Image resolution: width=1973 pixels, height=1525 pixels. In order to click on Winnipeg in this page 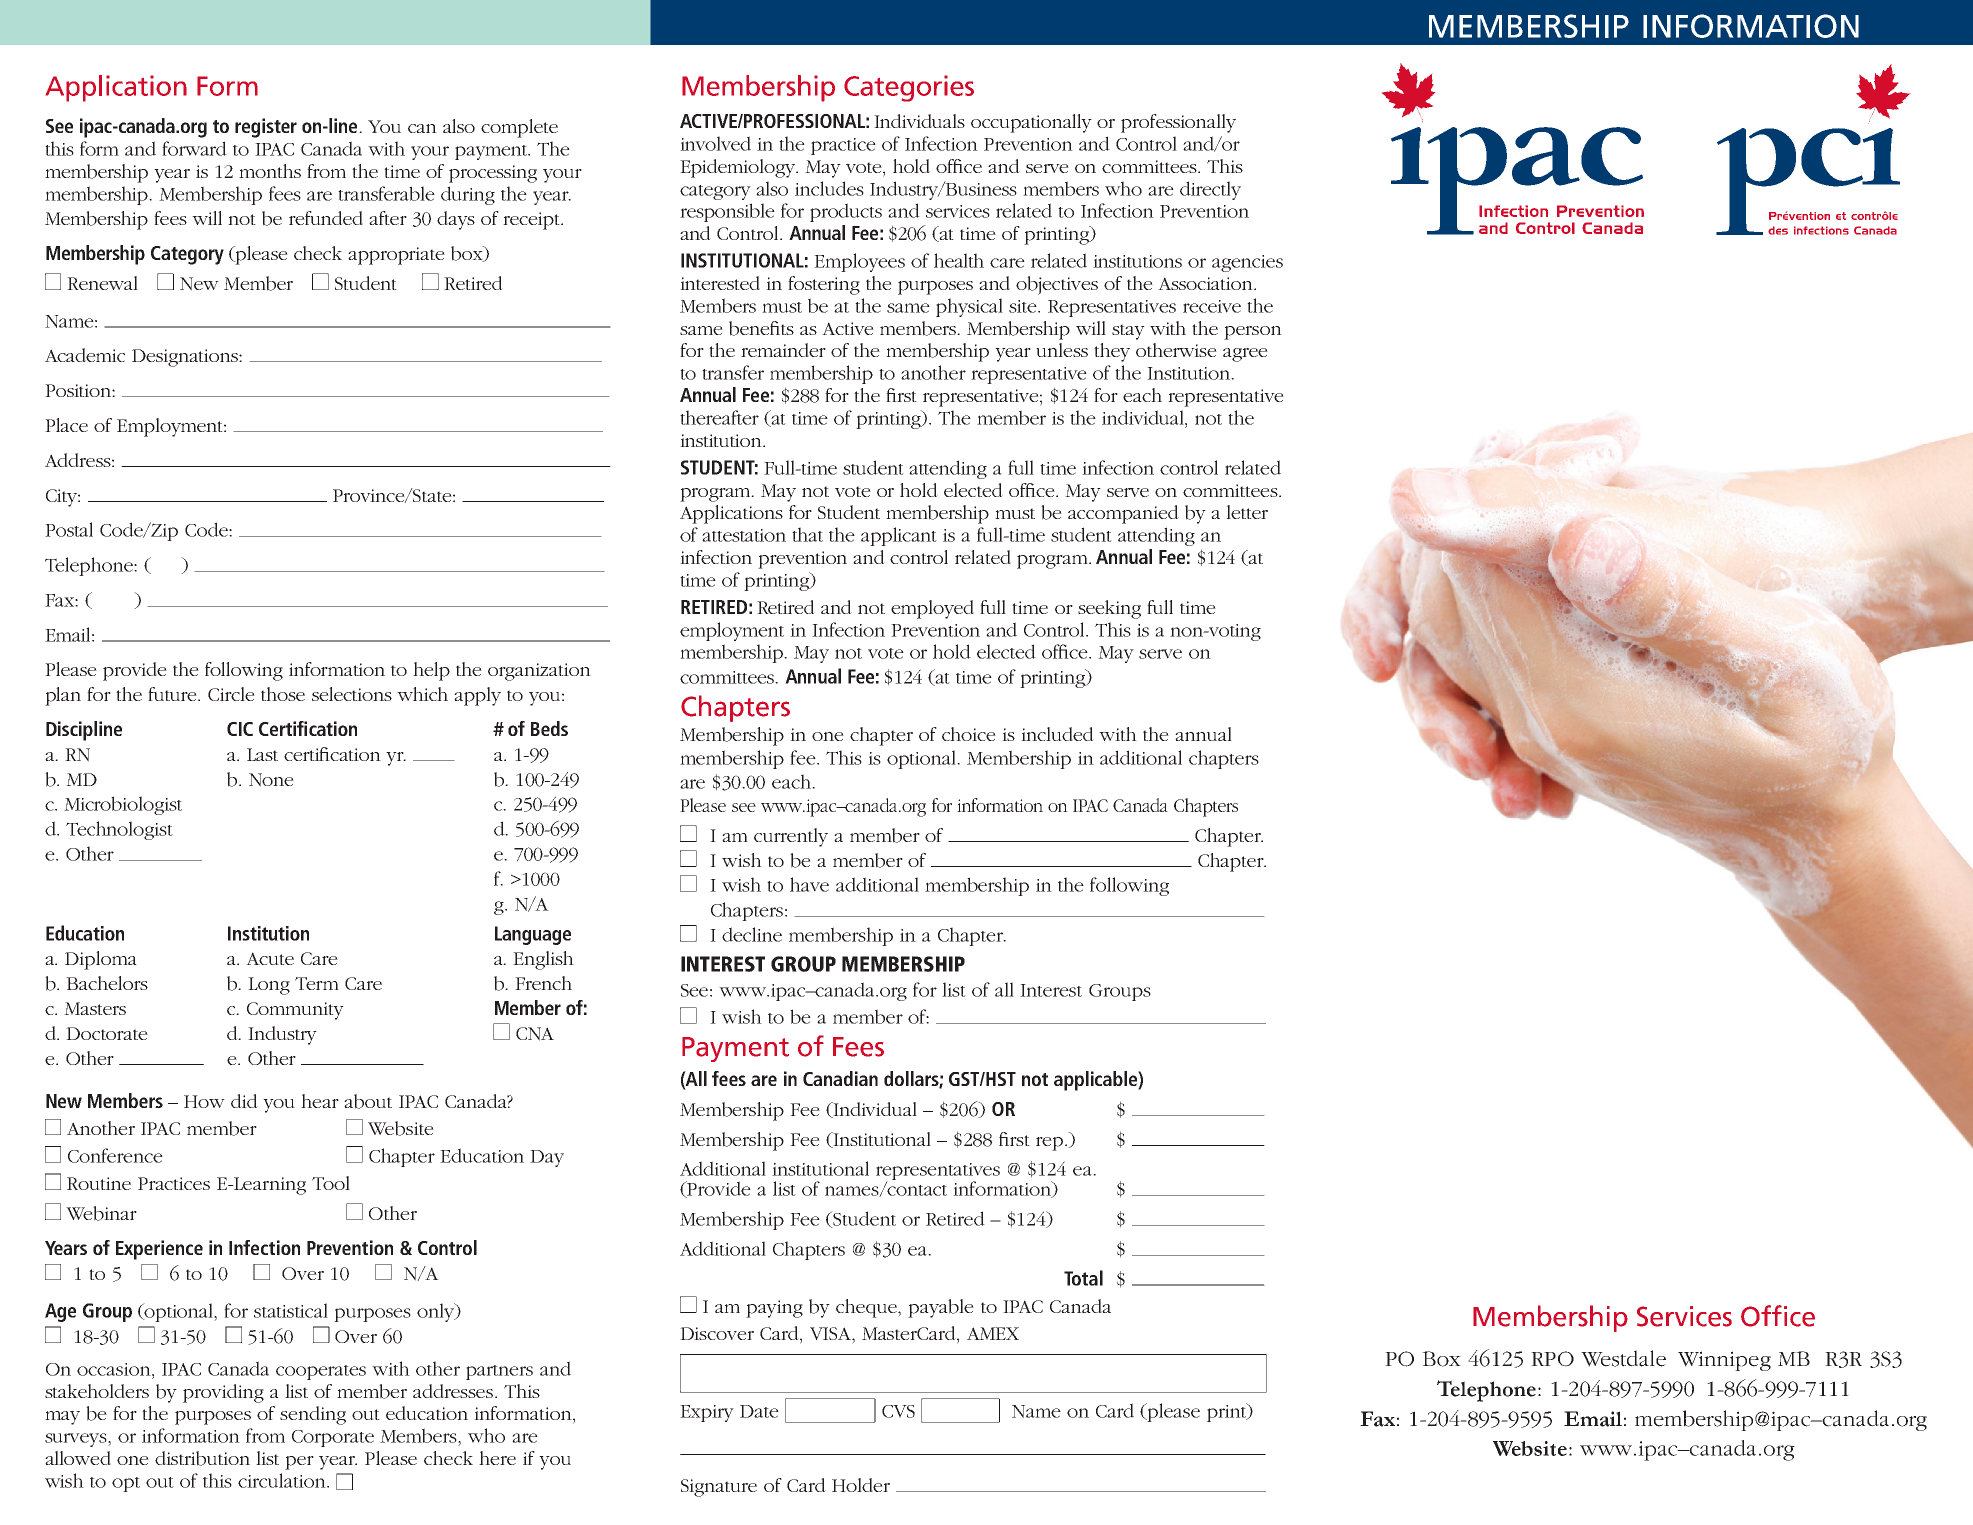, I will do `click(1724, 1361)`.
